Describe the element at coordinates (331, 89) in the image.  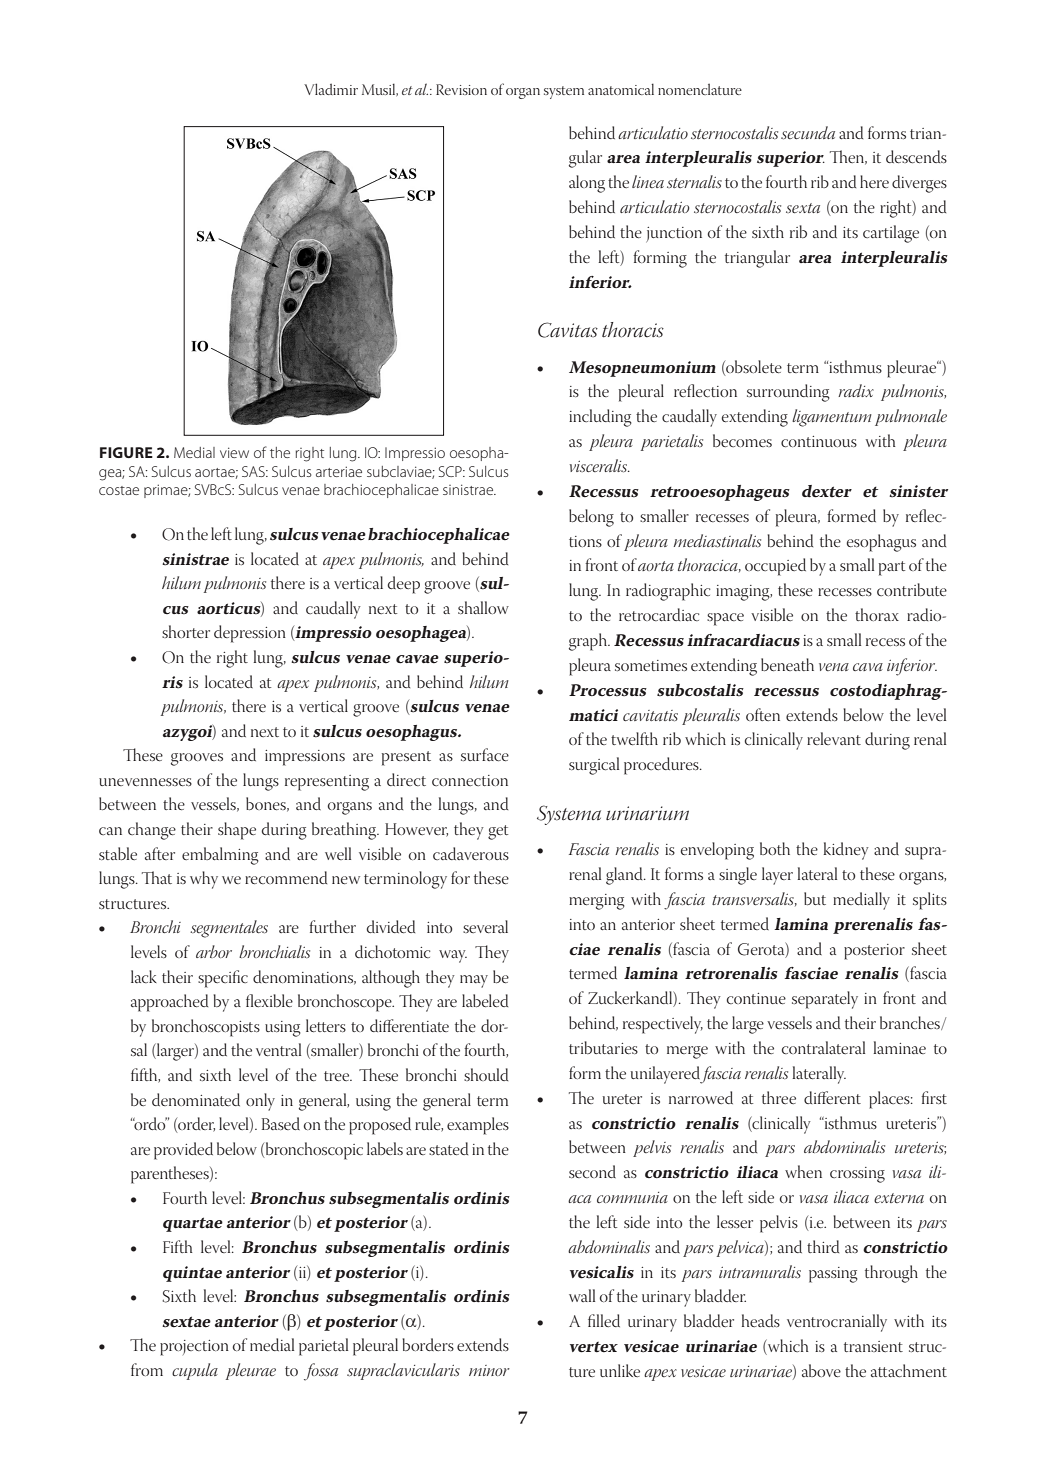
I see `Vladimir` at that location.
